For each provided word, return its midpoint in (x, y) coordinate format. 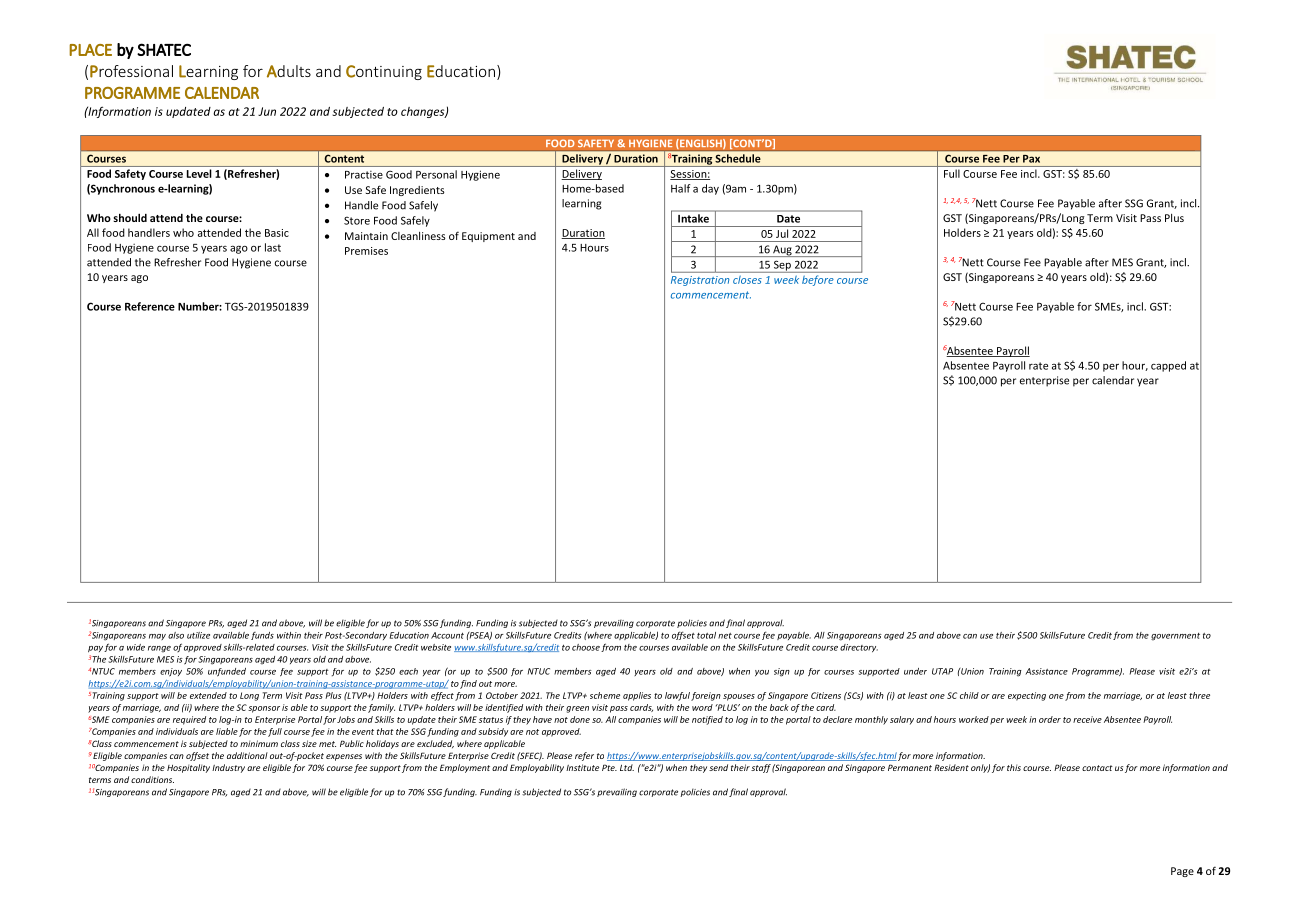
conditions (152, 779)
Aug (782, 251)
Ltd (627, 767)
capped (1168, 366)
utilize (198, 635)
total (706, 635)
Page (1182, 872)
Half (680, 188)
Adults (289, 71)
